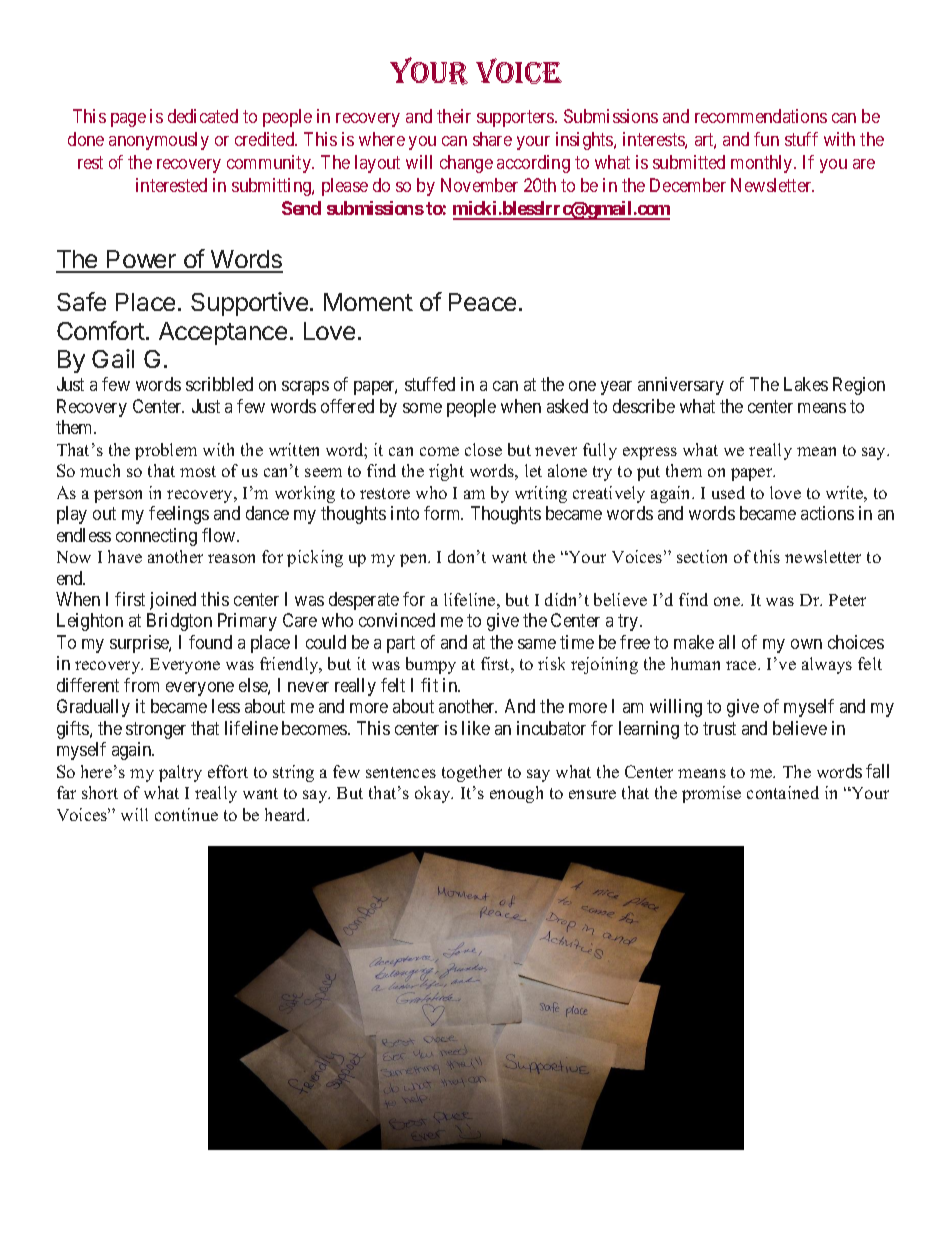 The width and height of the image is (952, 1233). What do you see at coordinates (783, 792) in the image?
I see `contained` at bounding box center [783, 792].
